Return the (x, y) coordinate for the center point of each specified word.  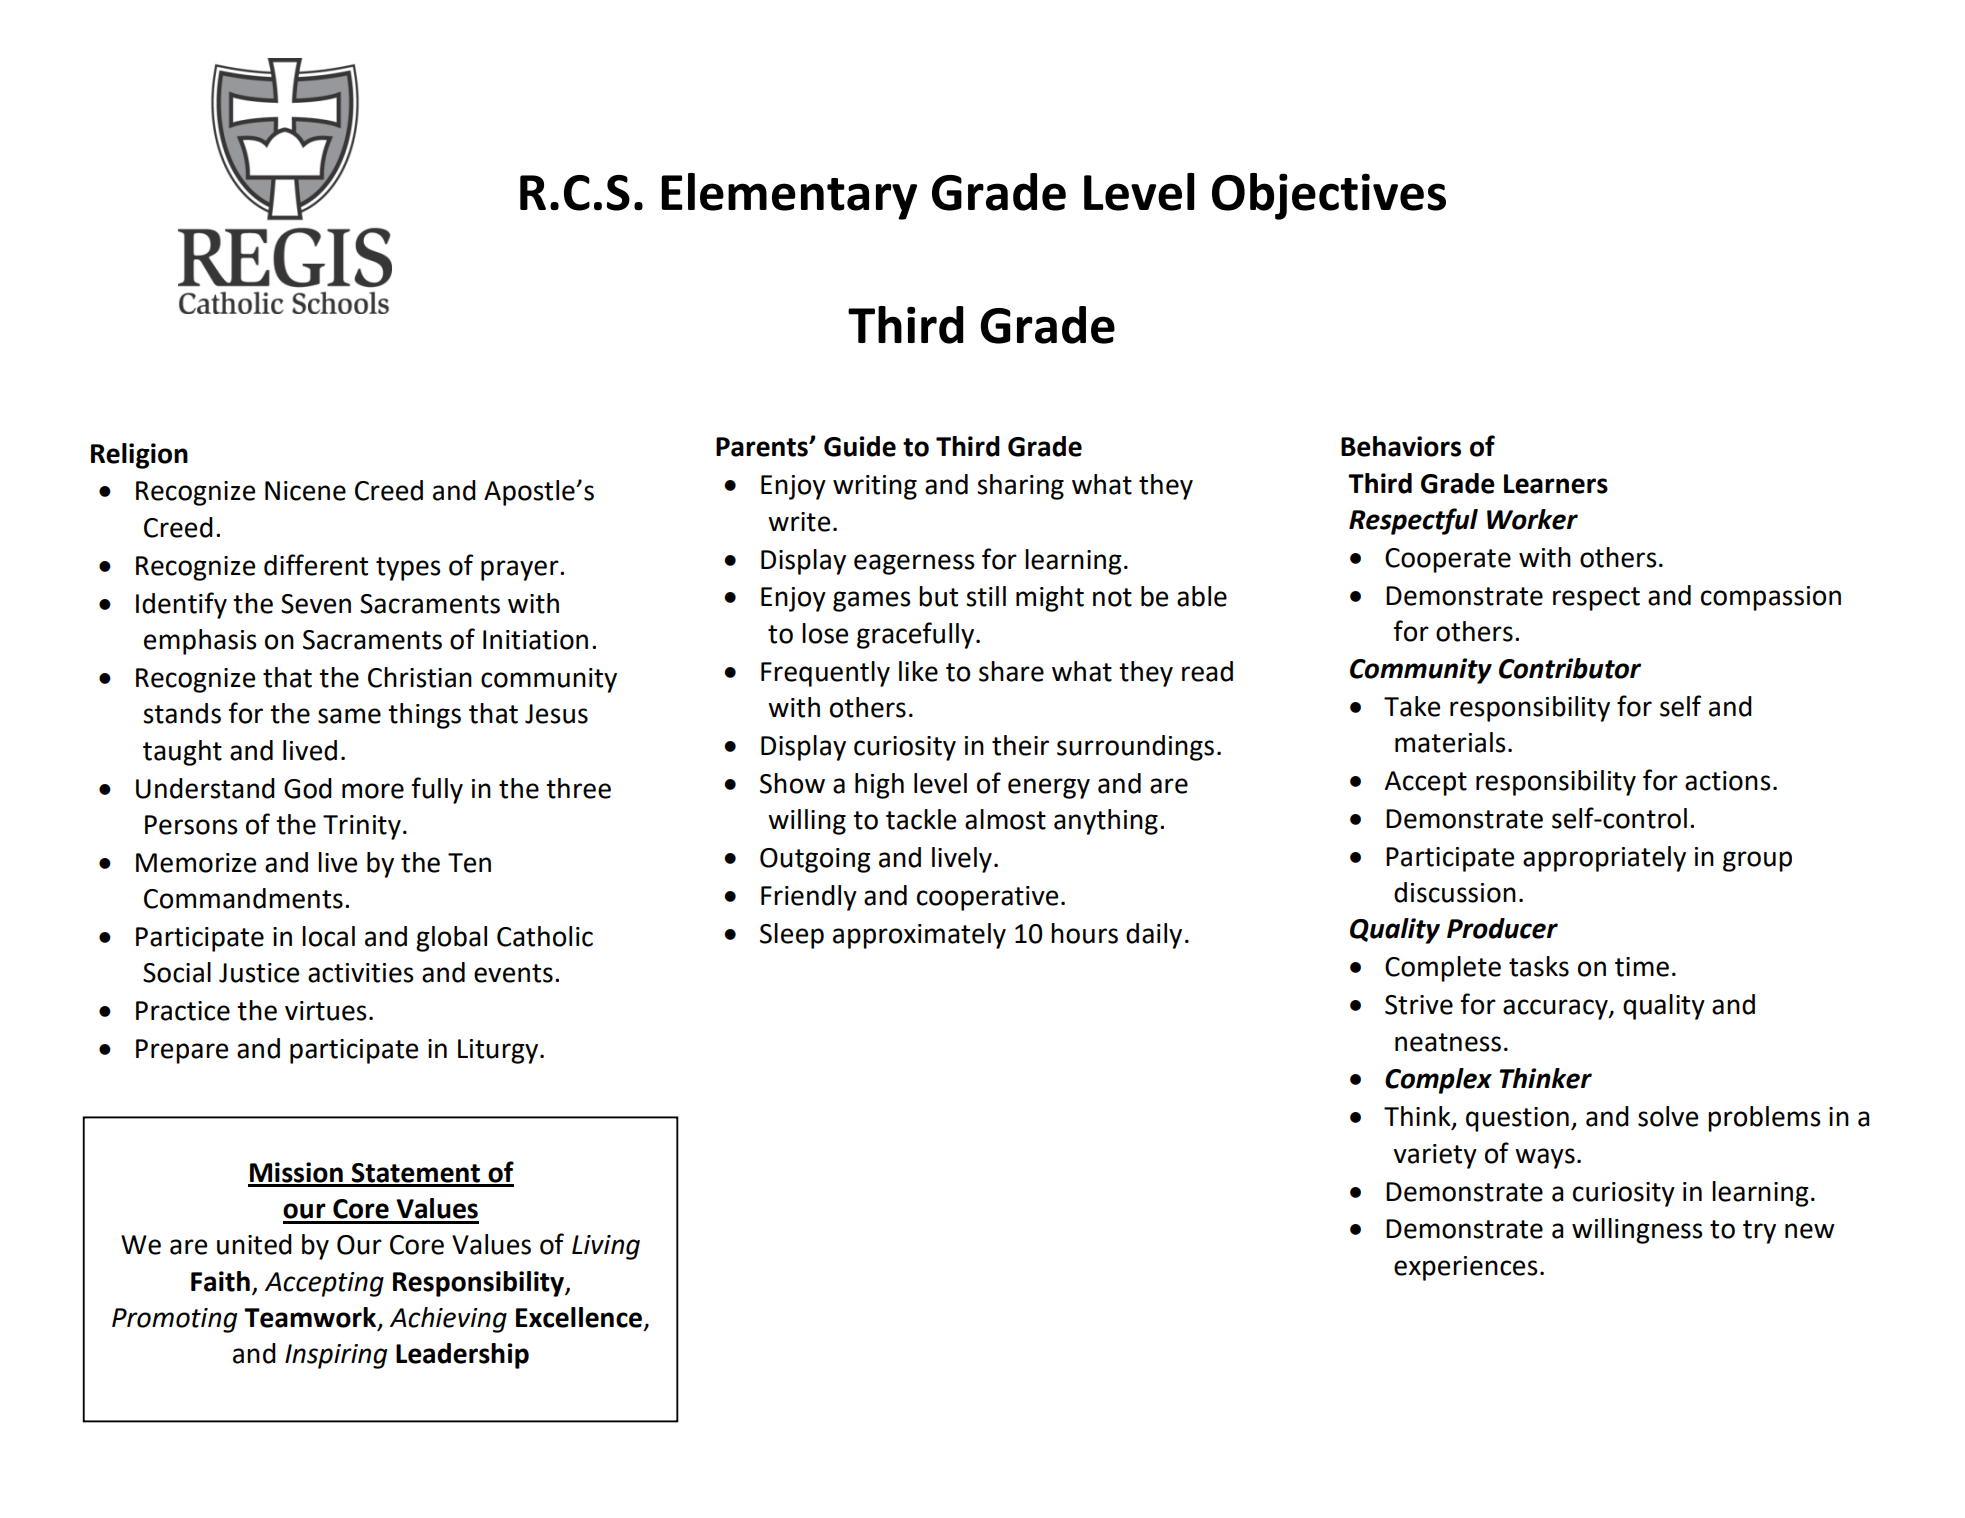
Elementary (789, 196)
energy (1049, 788)
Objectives (1329, 196)
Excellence (579, 1317)
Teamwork (311, 1318)
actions (1728, 781)
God (308, 788)
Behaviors (1401, 446)
